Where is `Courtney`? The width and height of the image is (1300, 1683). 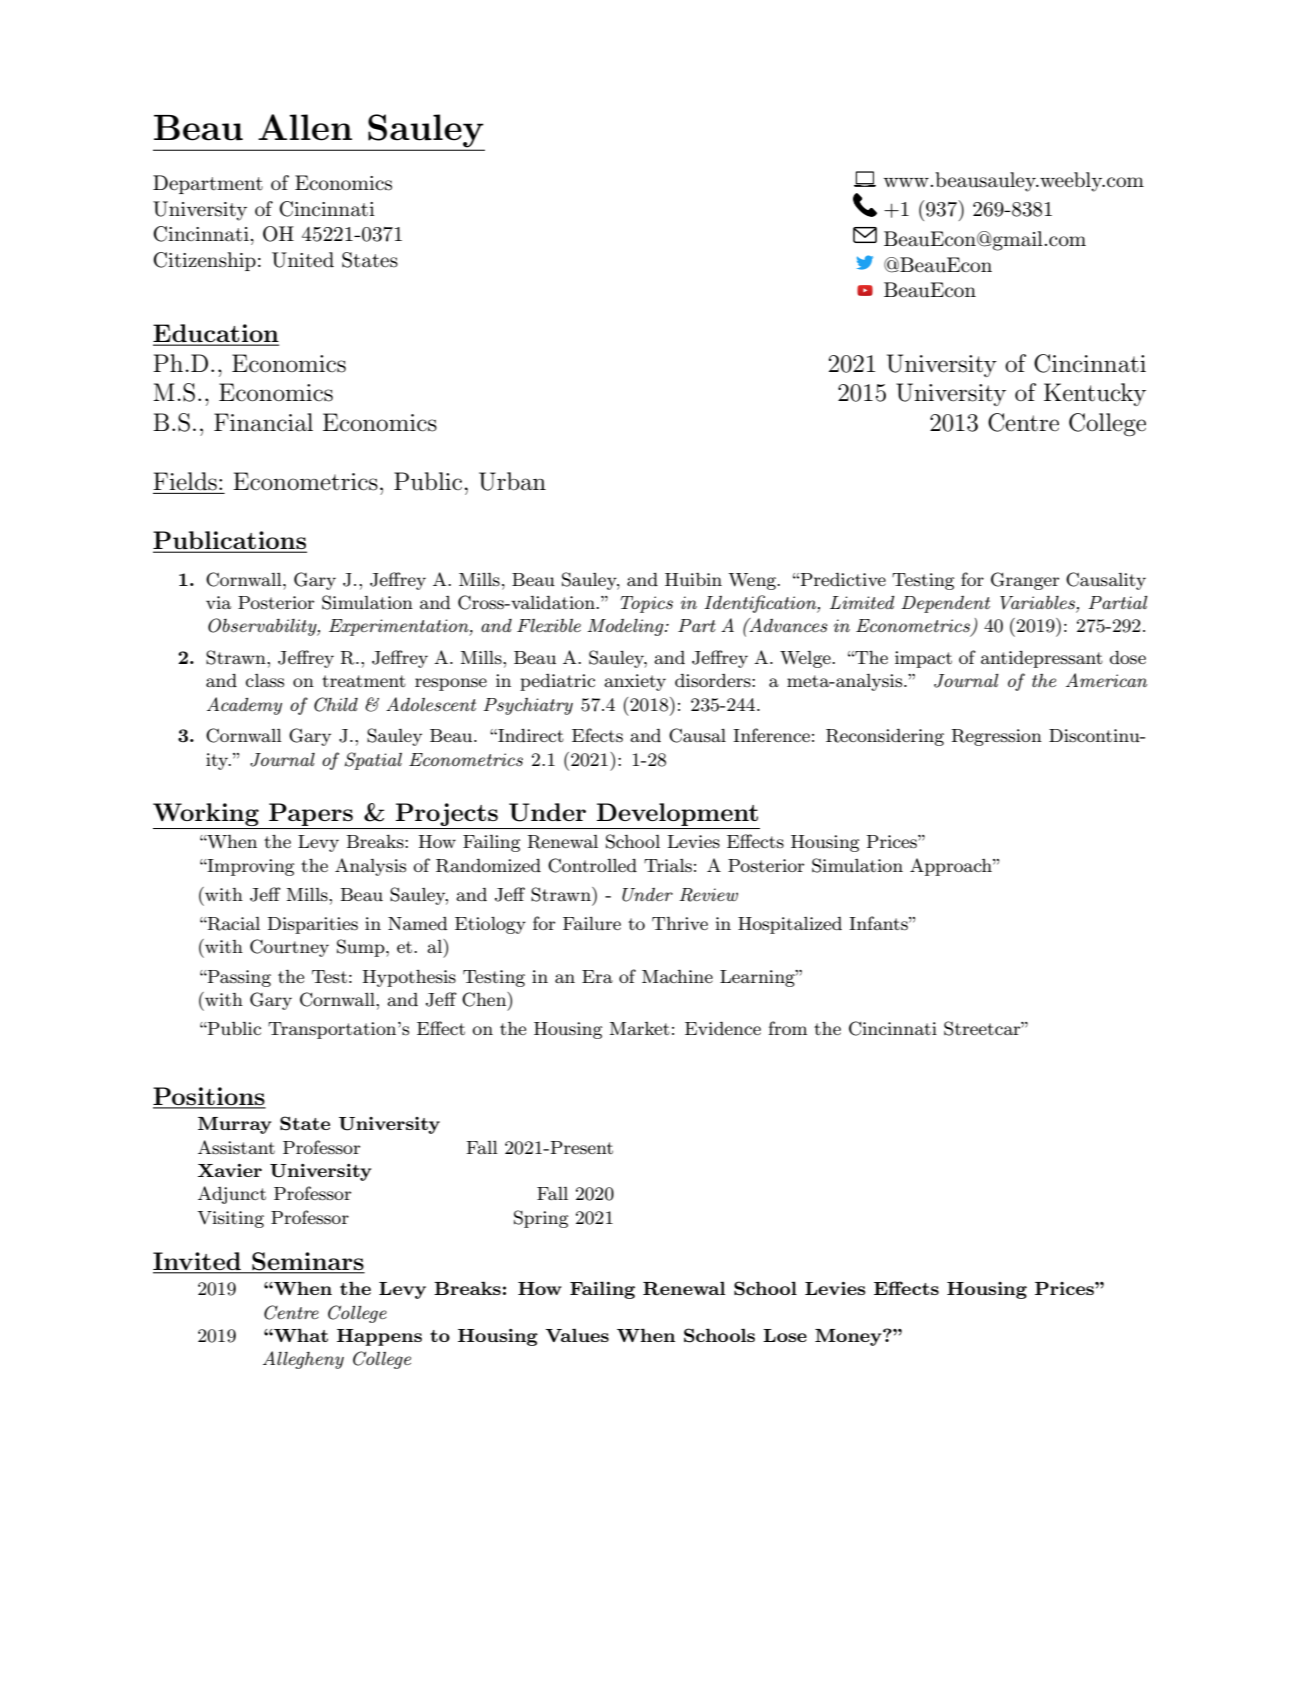 Courtney is located at coordinates (289, 948).
